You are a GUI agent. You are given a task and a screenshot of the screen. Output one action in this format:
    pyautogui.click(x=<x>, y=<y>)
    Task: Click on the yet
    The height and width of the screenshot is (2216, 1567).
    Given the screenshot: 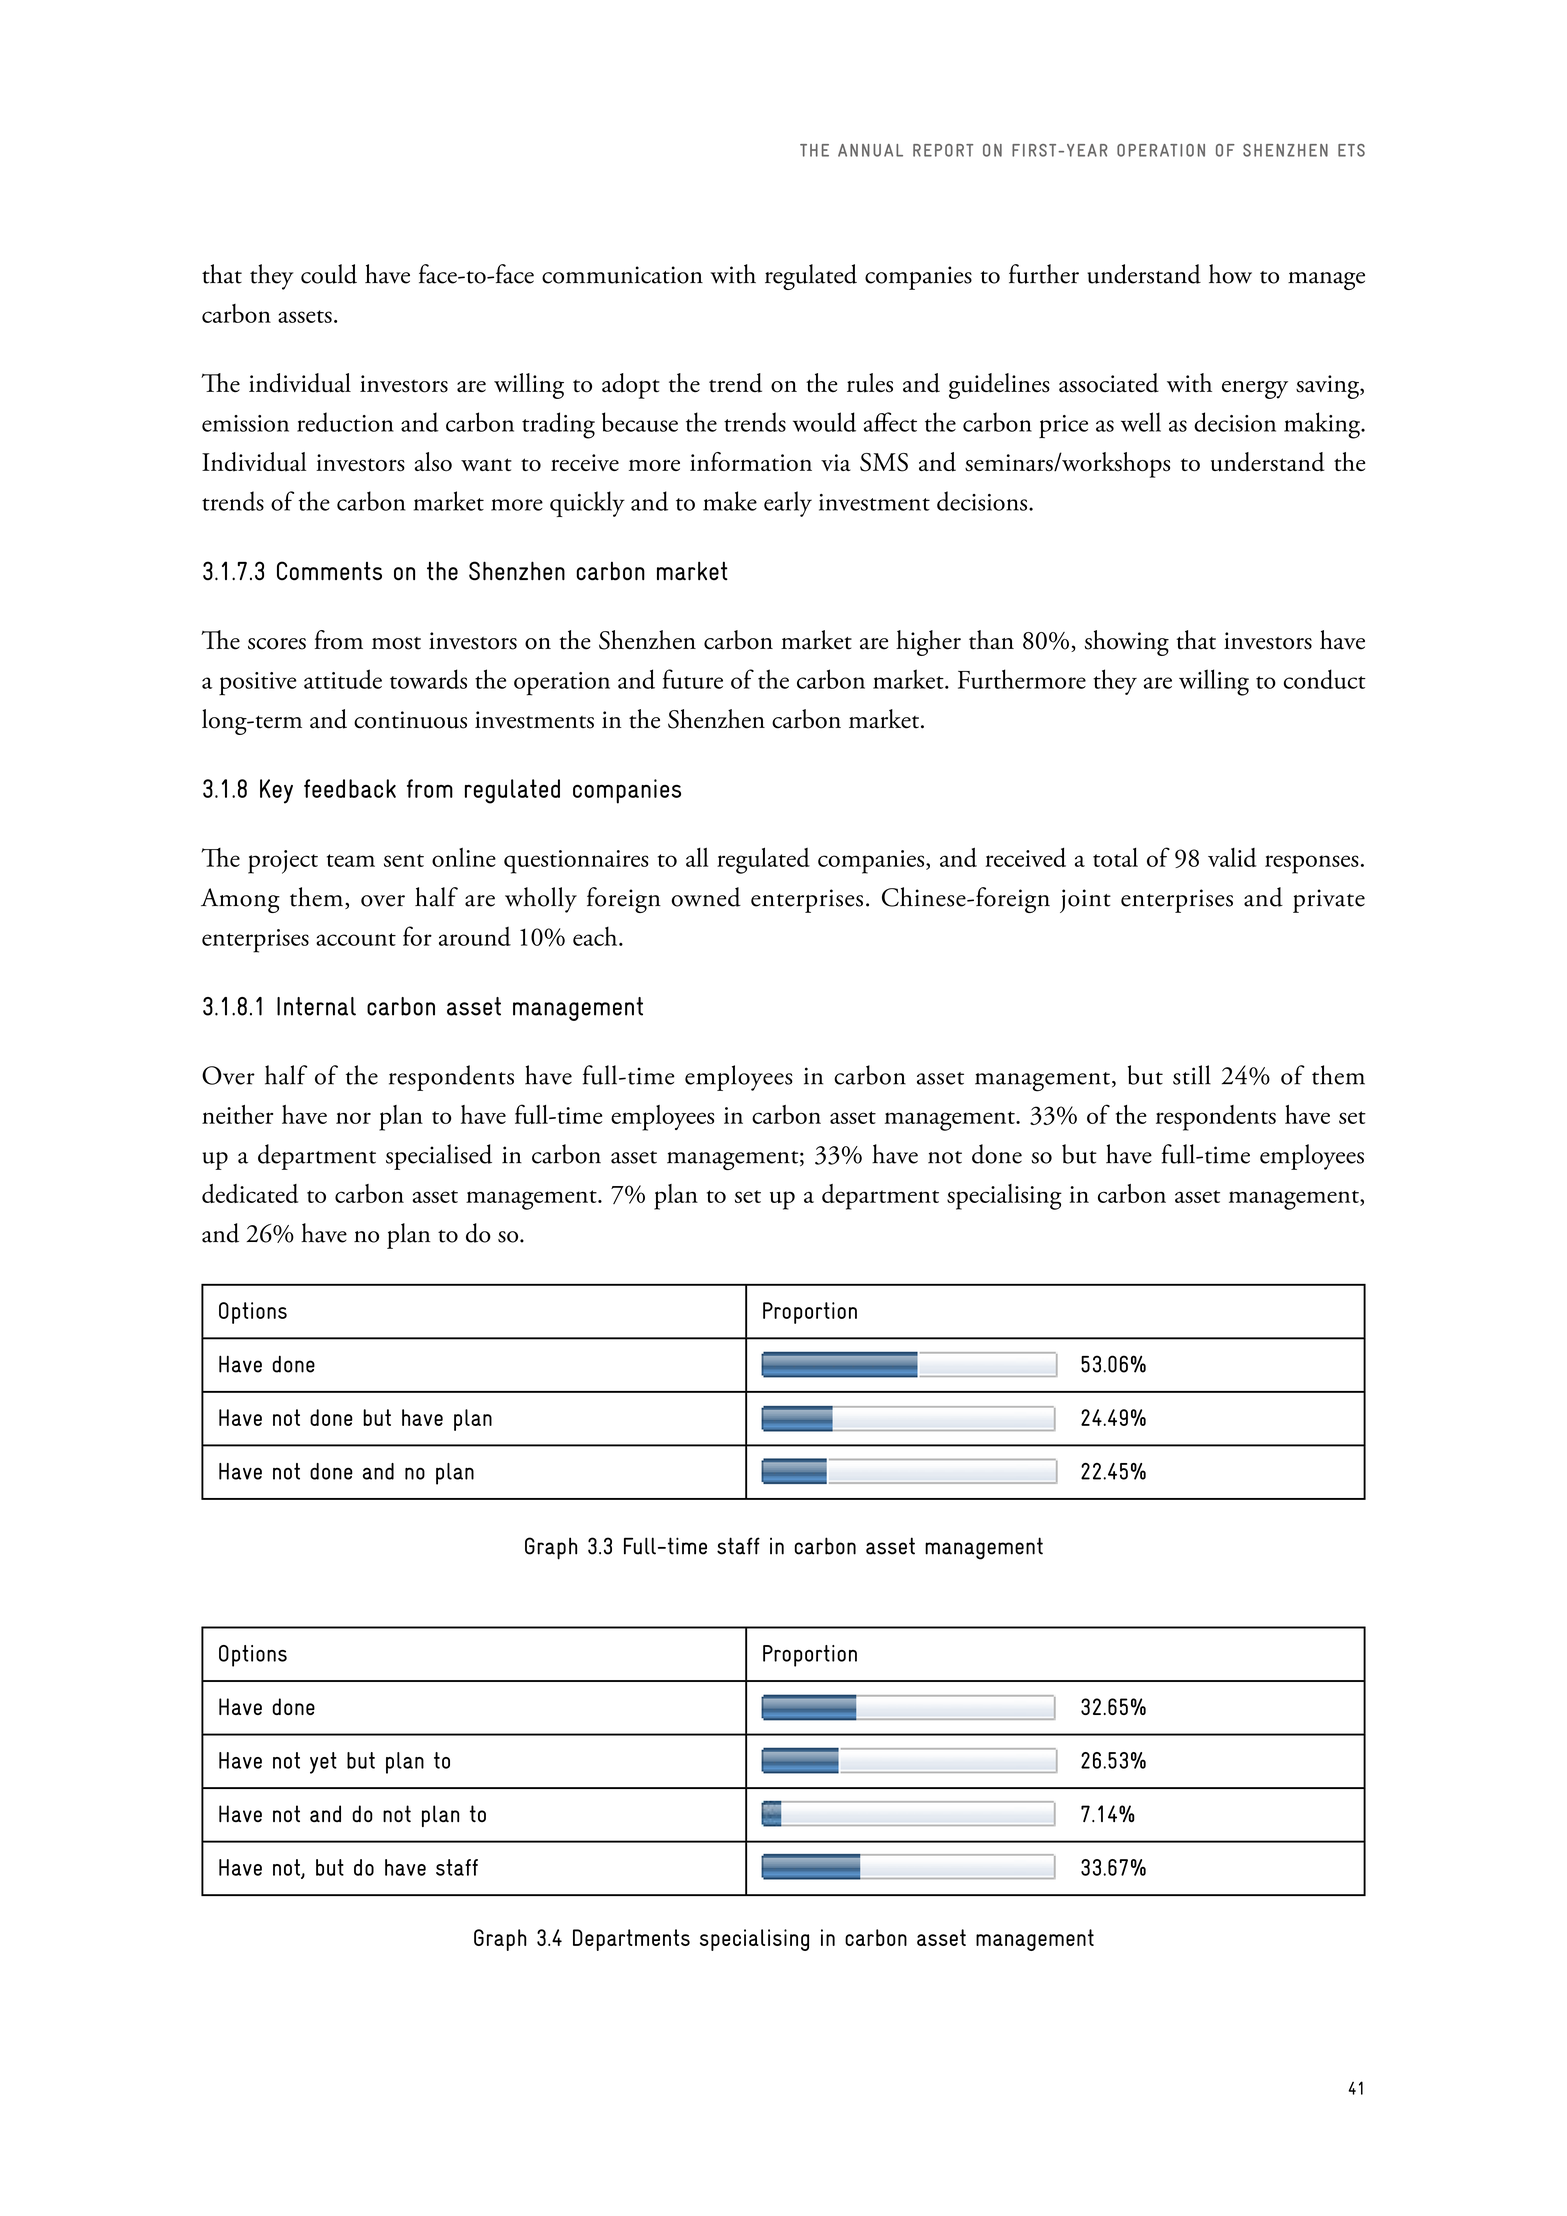 What is the action you would take?
    pyautogui.click(x=323, y=1763)
